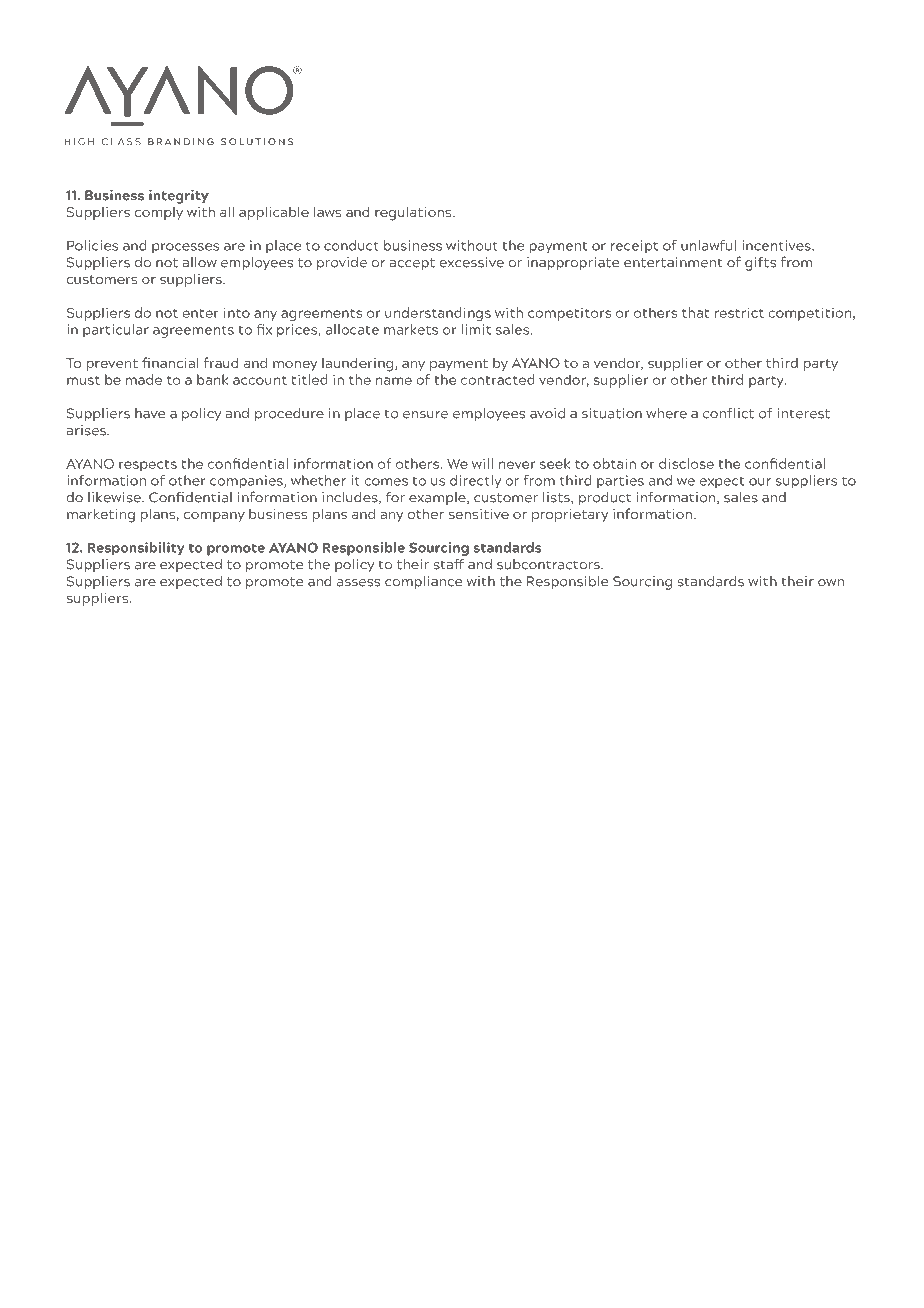 This image has width=924, height=1308. I want to click on conflict, so click(728, 413).
